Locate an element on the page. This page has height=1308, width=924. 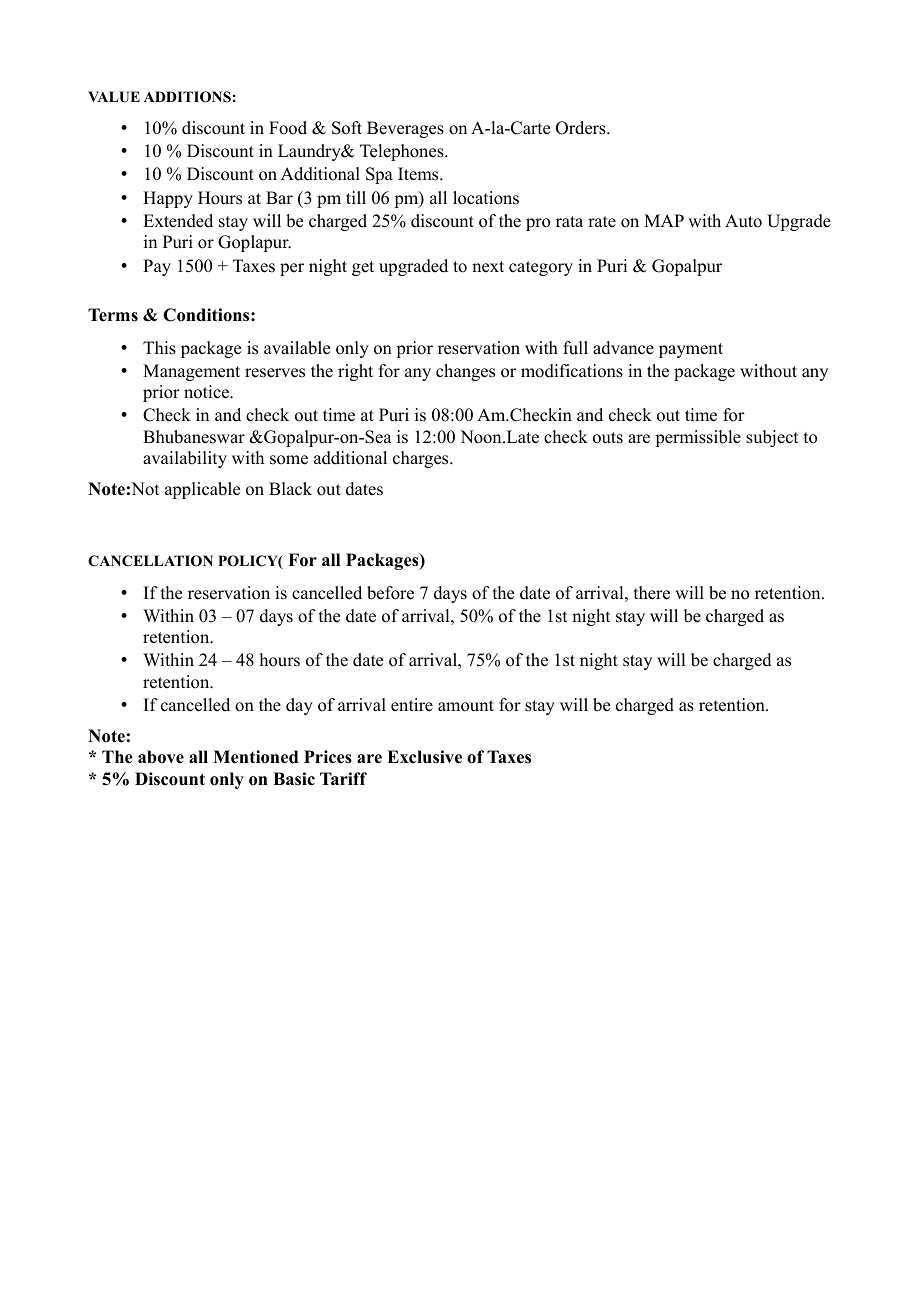
Beverages is located at coordinates (405, 129).
